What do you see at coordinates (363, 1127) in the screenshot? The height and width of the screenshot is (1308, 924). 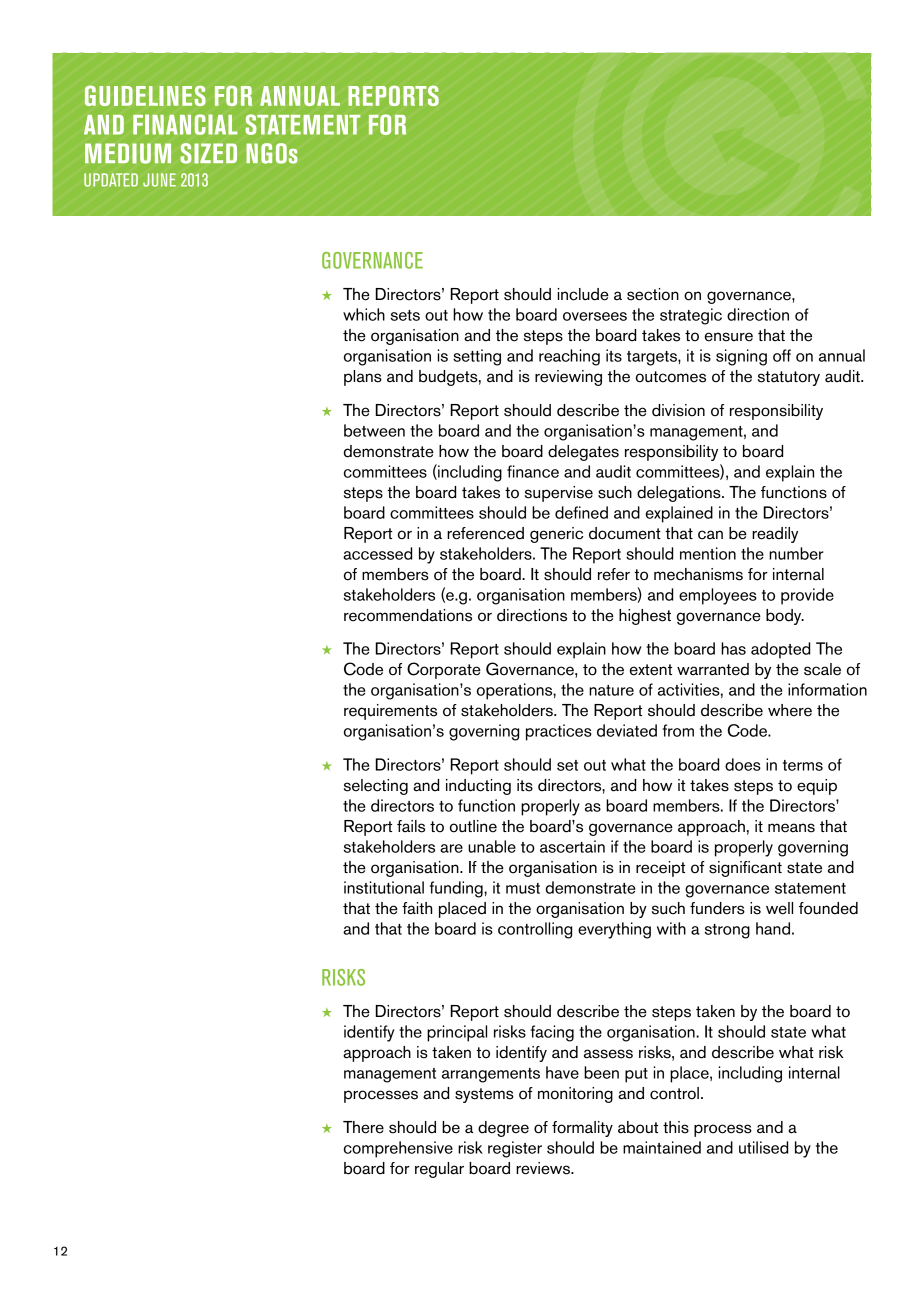 I see `There` at bounding box center [363, 1127].
